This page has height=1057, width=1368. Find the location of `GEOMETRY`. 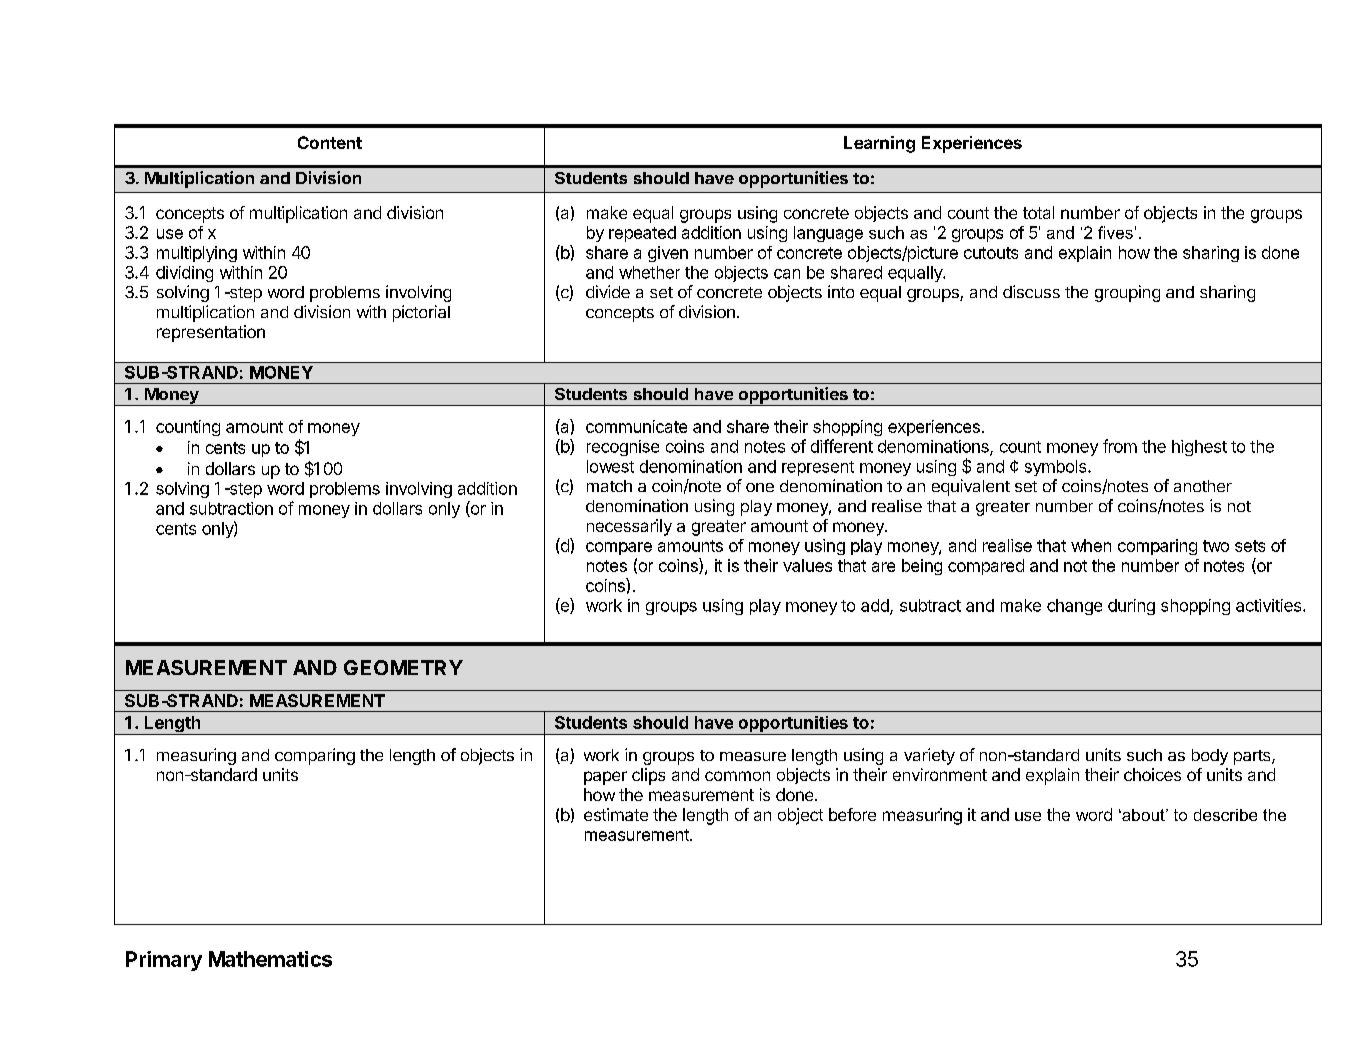

GEOMETRY is located at coordinates (403, 667).
